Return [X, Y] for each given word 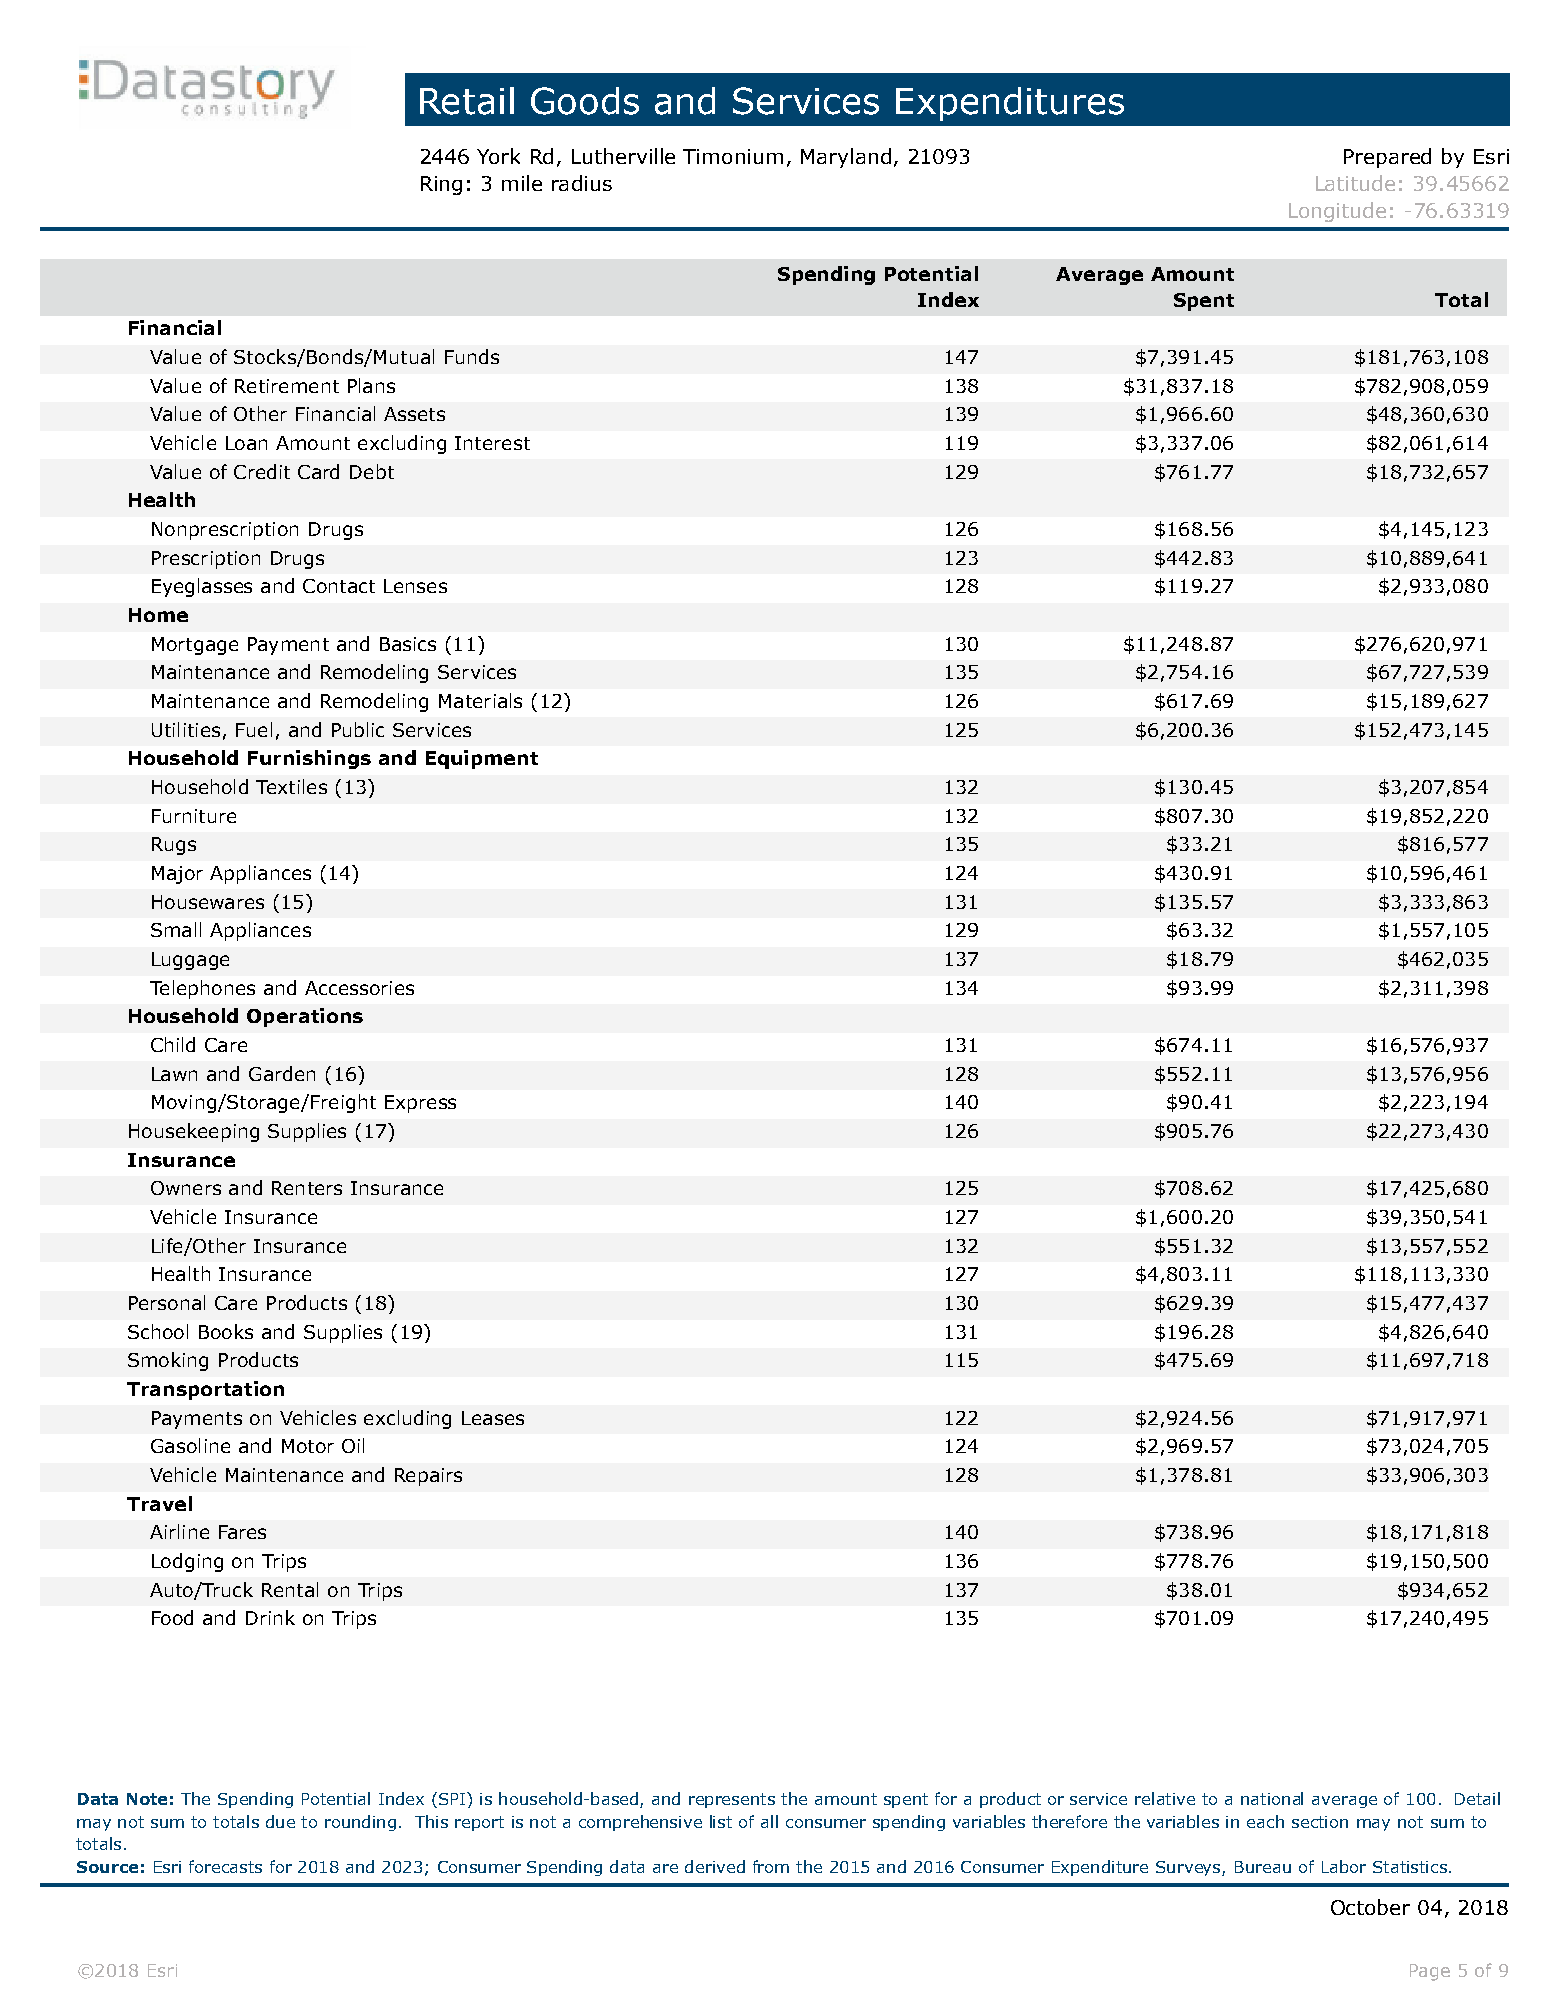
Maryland [846, 158]
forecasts [225, 1866]
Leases [493, 1418]
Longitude [1337, 212]
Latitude [1355, 183]
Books [226, 1331]
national [1272, 1798]
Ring [441, 185]
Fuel [254, 729]
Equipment [482, 759]
